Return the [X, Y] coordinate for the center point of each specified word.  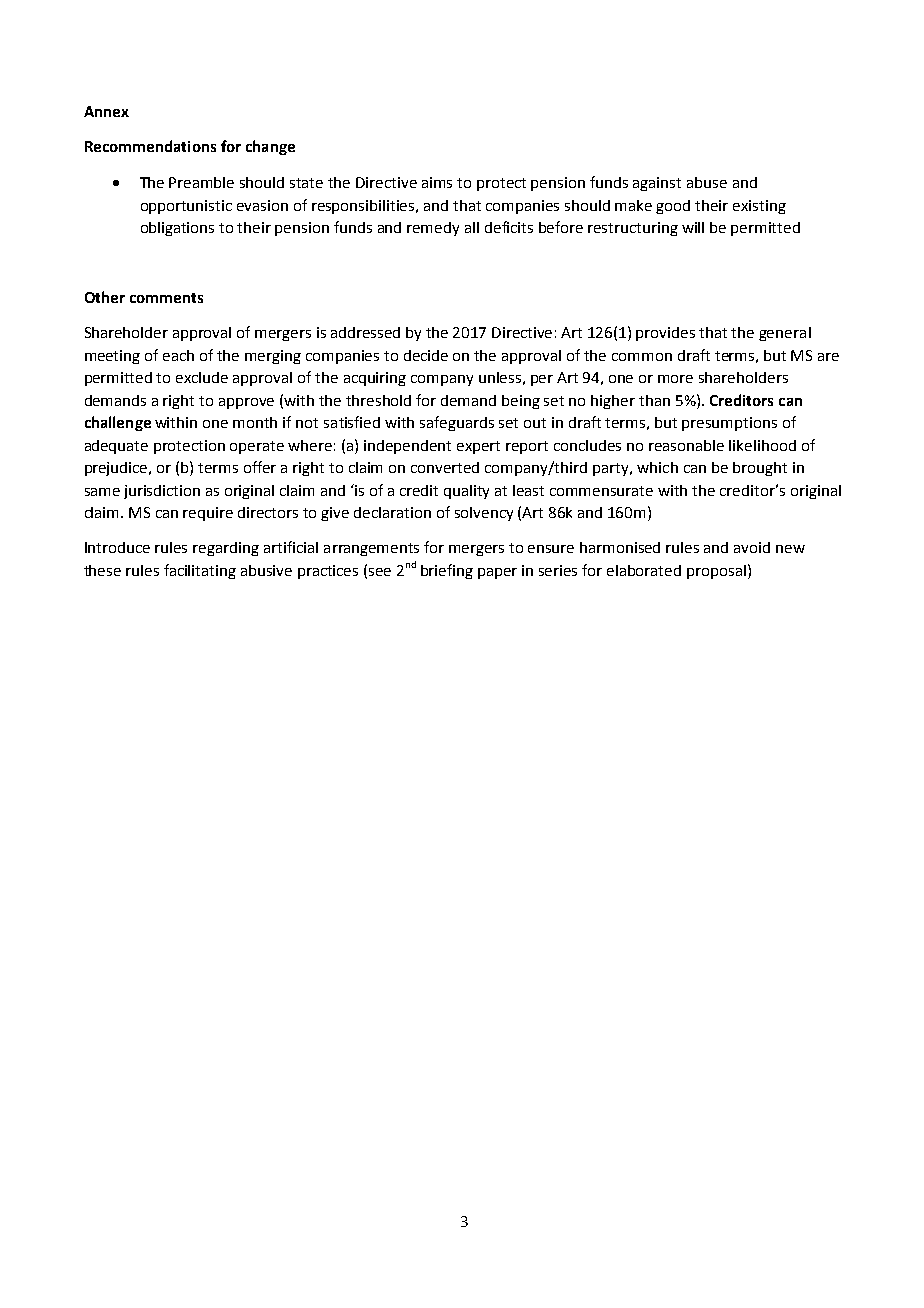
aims [437, 182]
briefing [447, 571]
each [178, 355]
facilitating [200, 571]
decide [426, 355]
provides [665, 334]
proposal [716, 572]
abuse [707, 182]
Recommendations [150, 146]
